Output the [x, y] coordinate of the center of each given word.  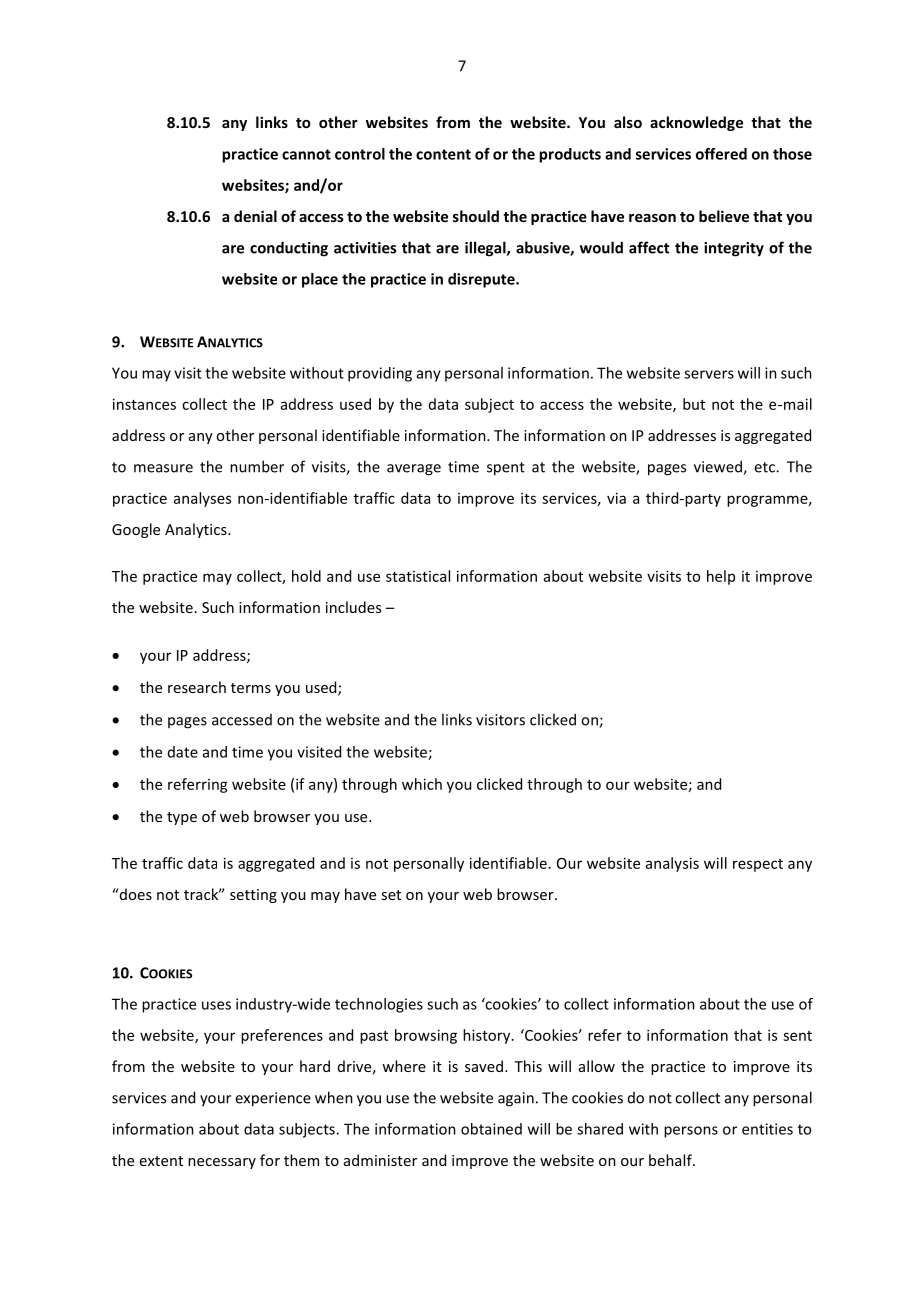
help [721, 577]
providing [380, 374]
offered [721, 154]
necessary [222, 1163]
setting [253, 896]
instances [144, 404]
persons [691, 1132]
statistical [418, 576]
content [443, 154]
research [197, 687]
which [422, 784]
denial [255, 216]
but [694, 404]
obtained [491, 1129]
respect [758, 865]
